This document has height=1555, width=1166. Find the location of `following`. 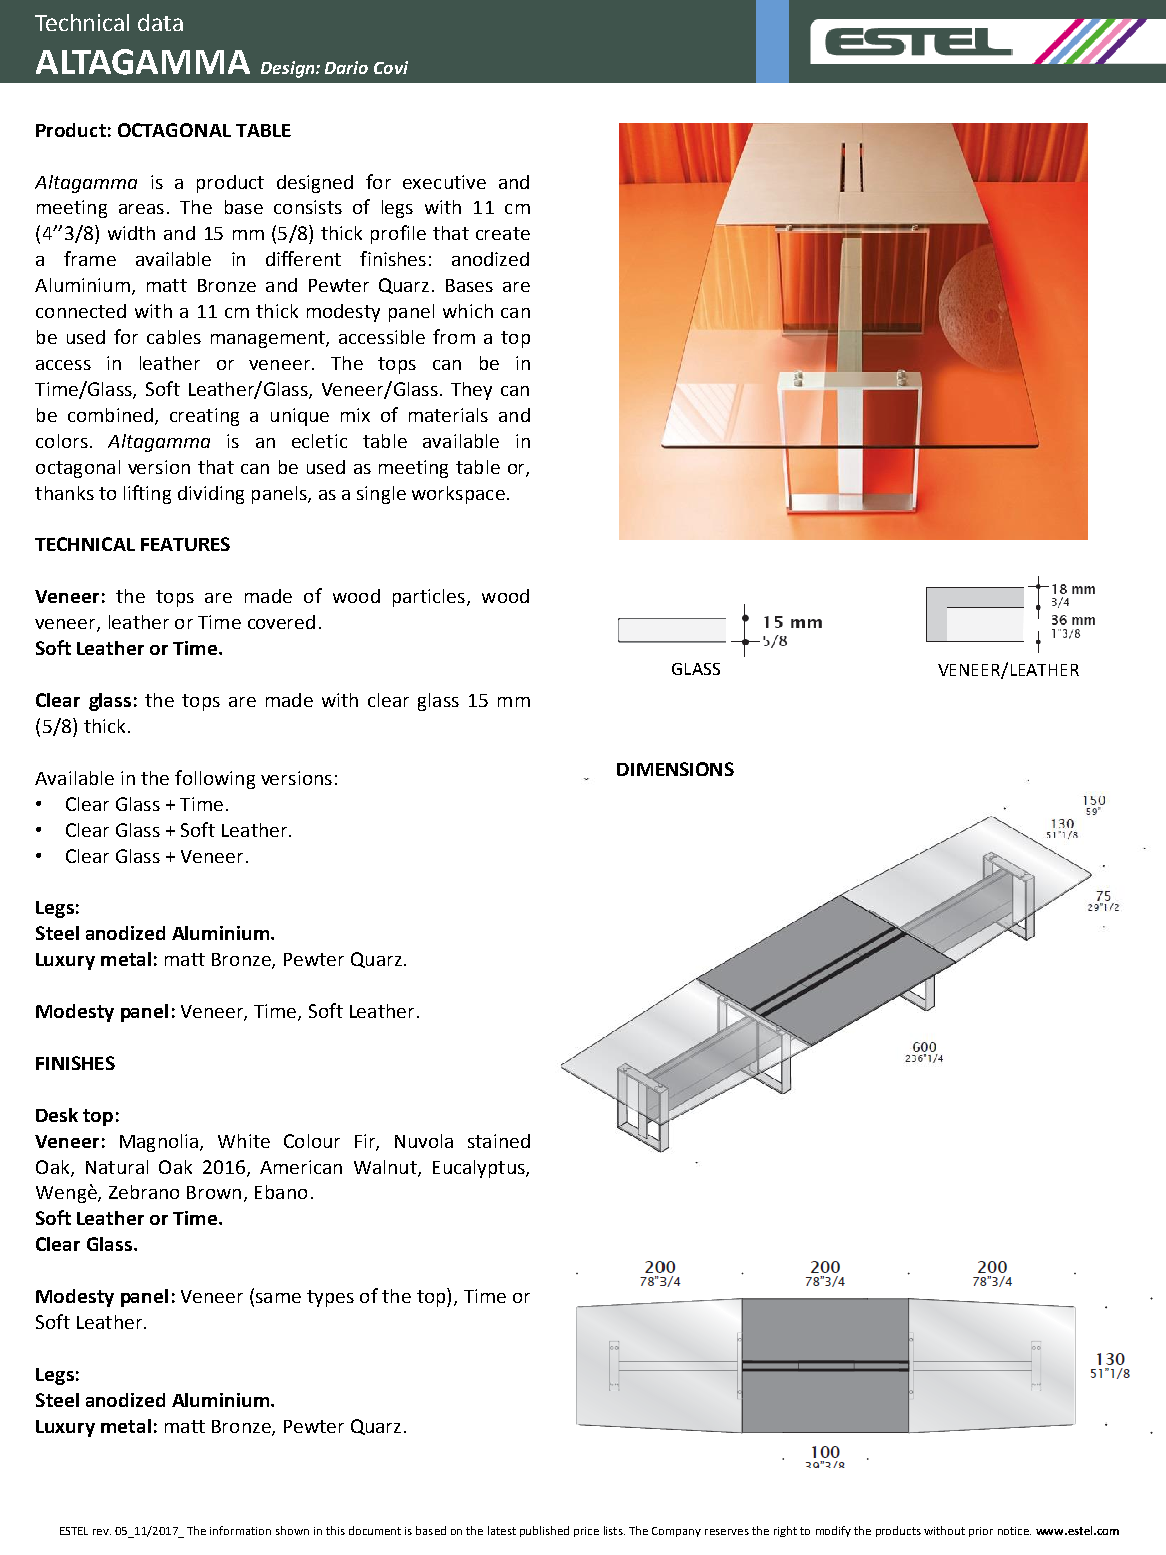

following is located at coordinates (215, 779).
